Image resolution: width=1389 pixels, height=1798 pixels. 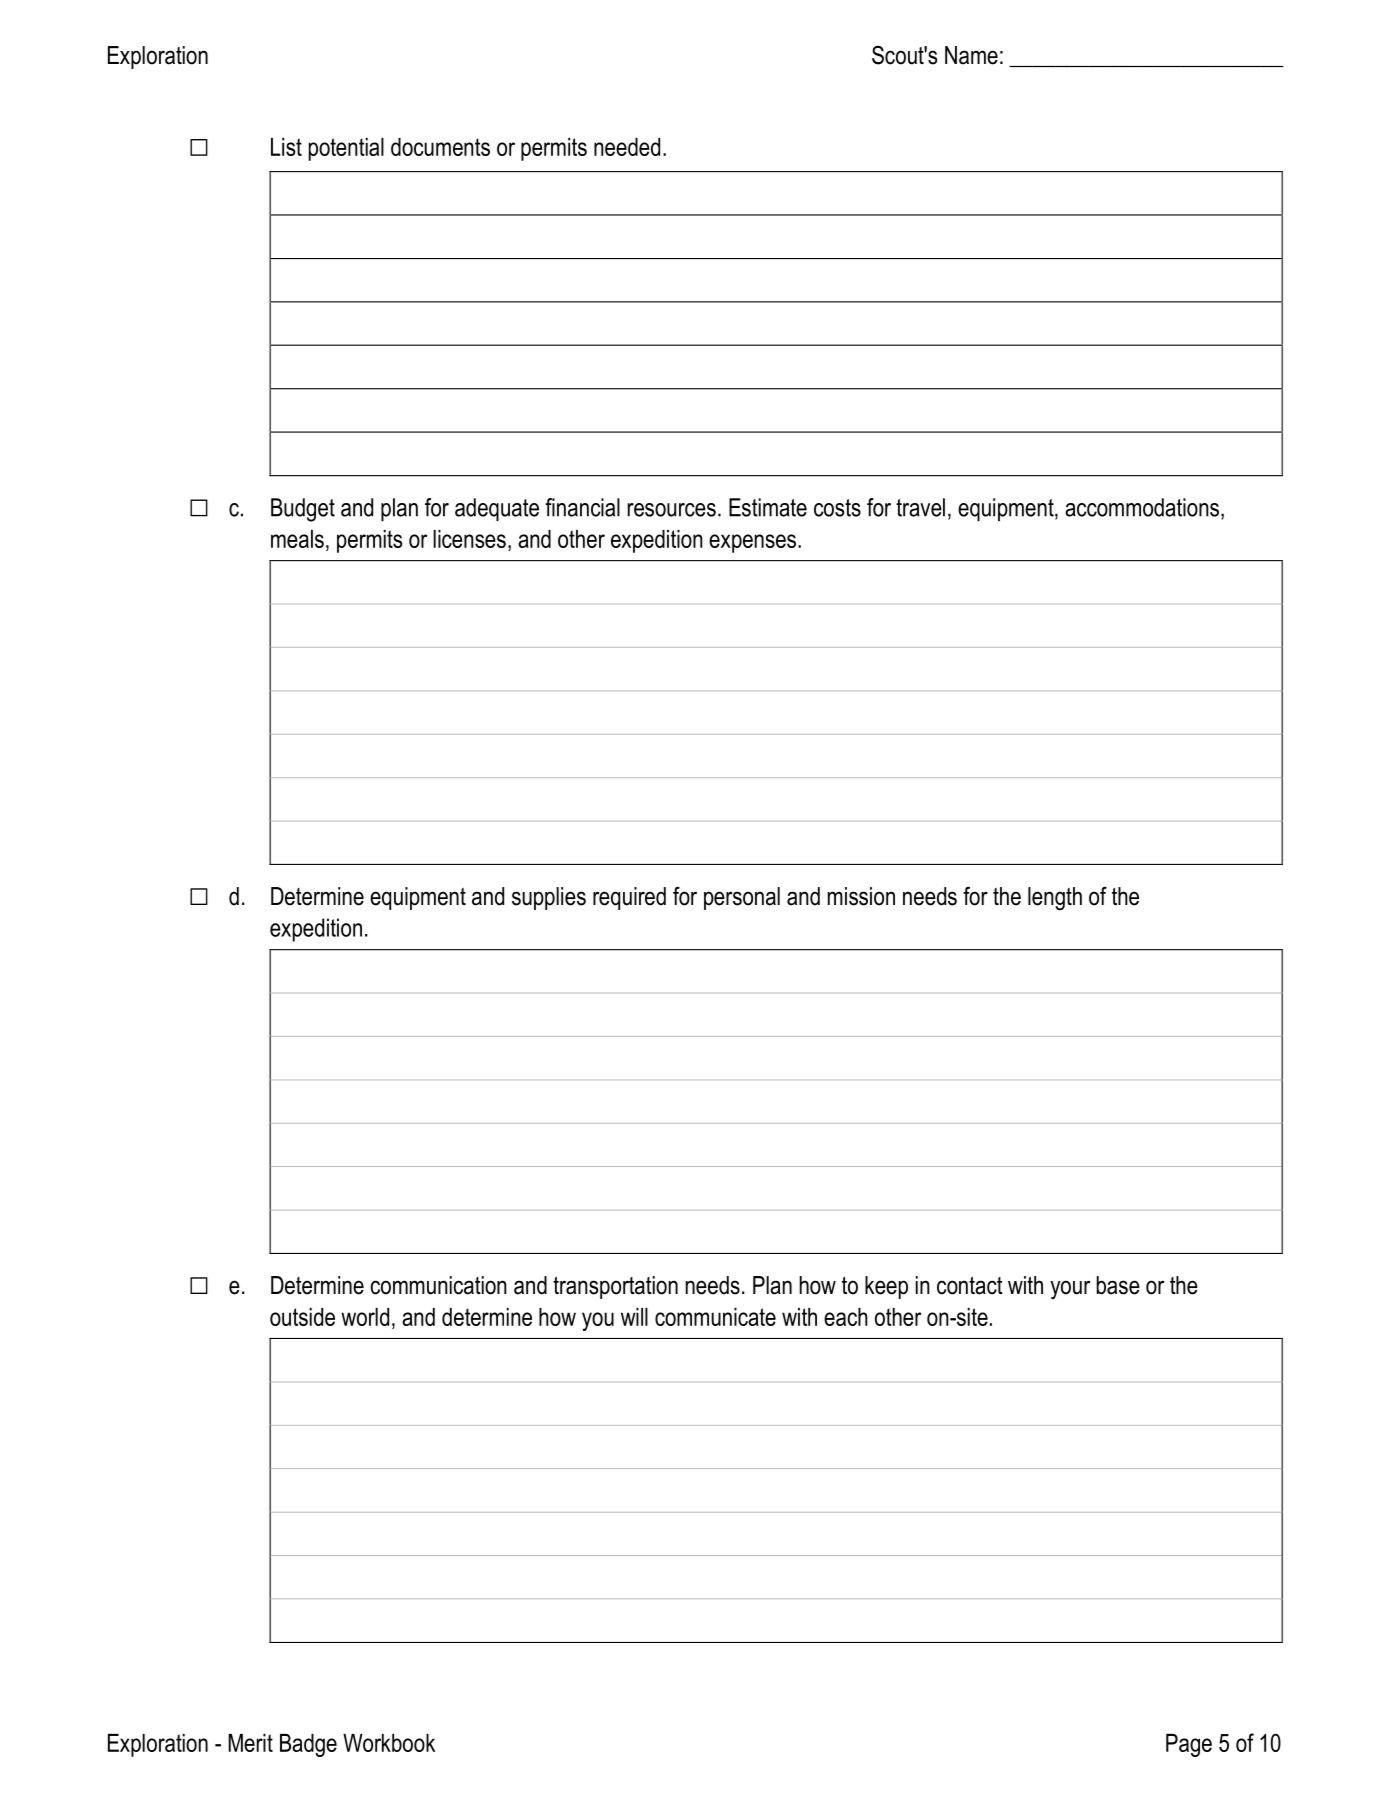 What do you see at coordinates (971, 55) in the screenshot?
I see `Name` at bounding box center [971, 55].
